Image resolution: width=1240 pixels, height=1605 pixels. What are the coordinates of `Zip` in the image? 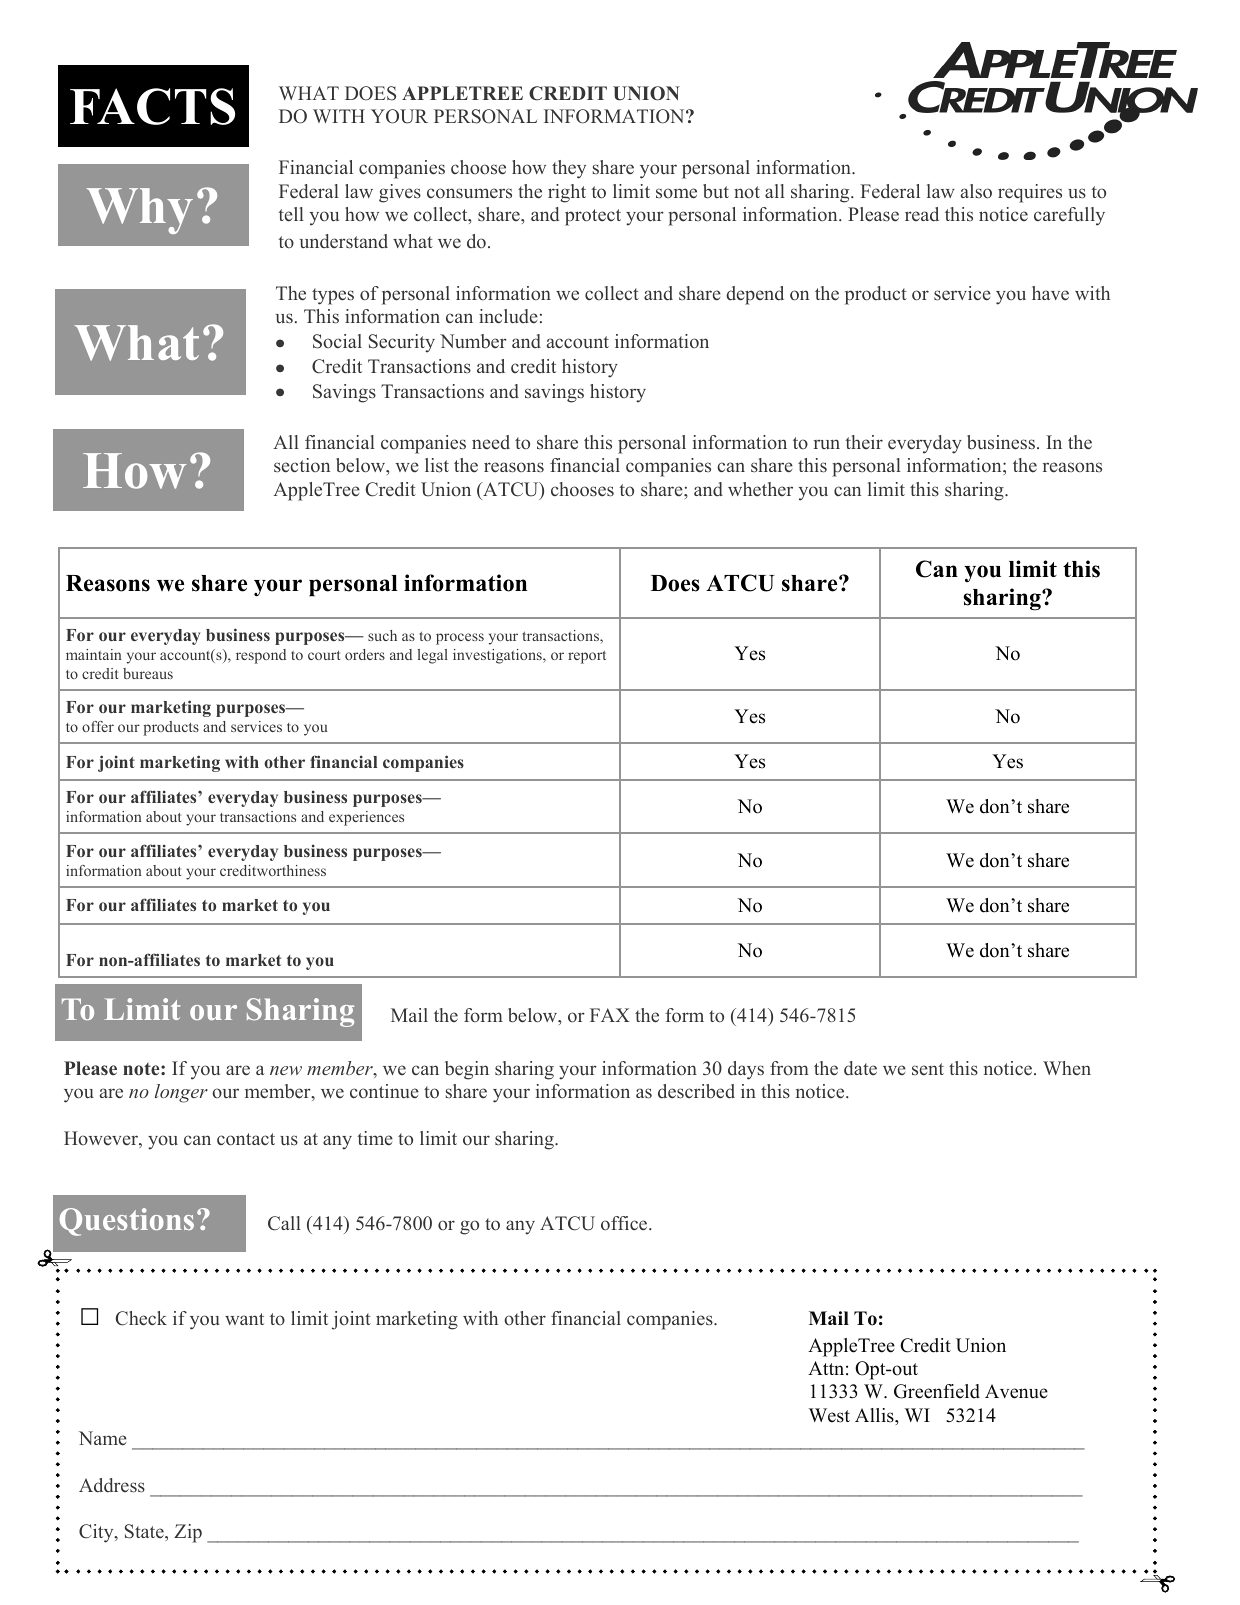 It's located at (188, 1533).
